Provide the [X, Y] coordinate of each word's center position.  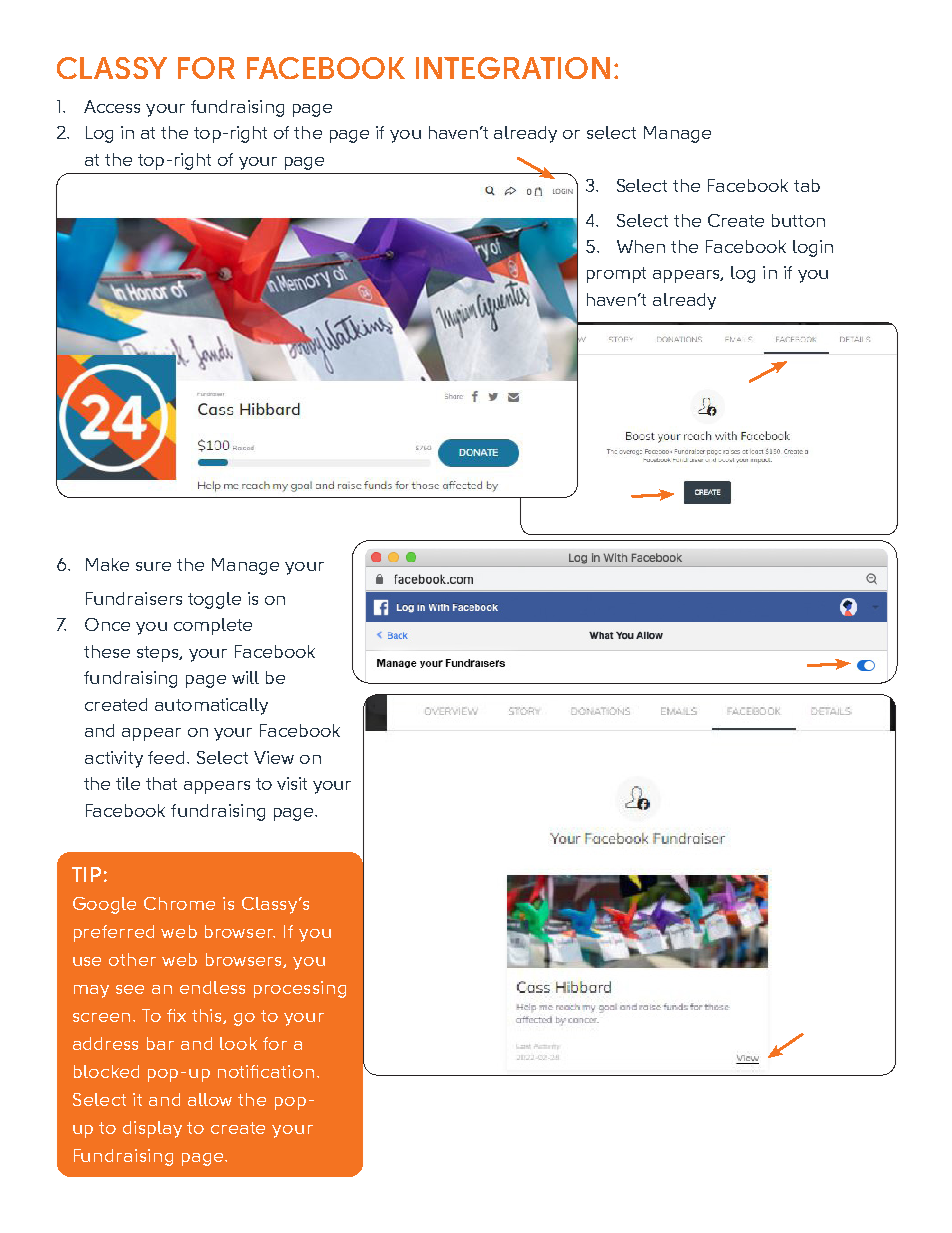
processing [300, 989]
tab [807, 185]
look [238, 1043]
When [641, 246]
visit [292, 783]
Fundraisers [134, 598]
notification [266, 1071]
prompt [616, 275]
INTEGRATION [513, 68]
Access [112, 106]
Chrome [179, 903]
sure [153, 566]
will [245, 677]
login [813, 248]
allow [210, 1099]
